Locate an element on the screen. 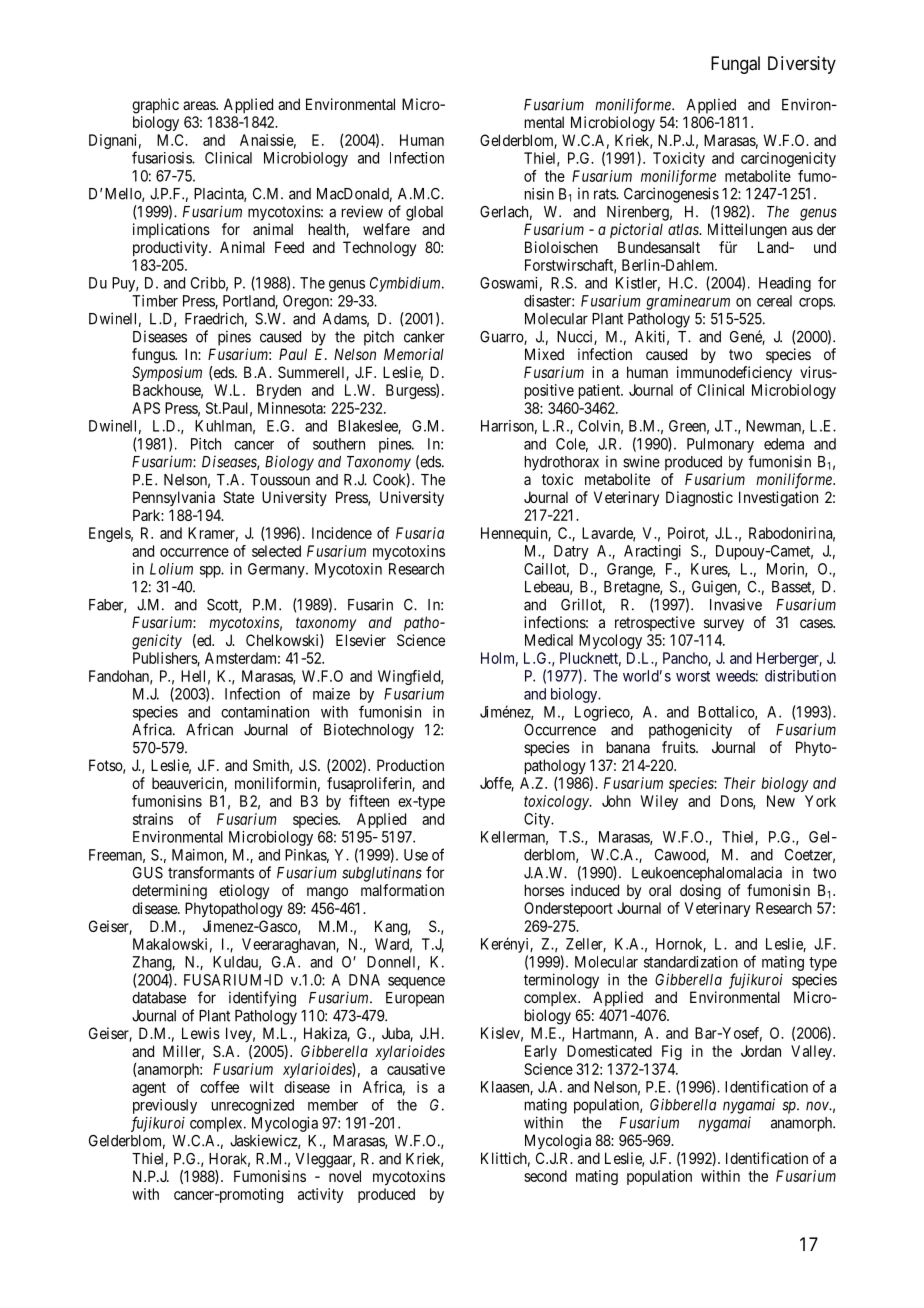  contamination is located at coordinates (265, 712).
